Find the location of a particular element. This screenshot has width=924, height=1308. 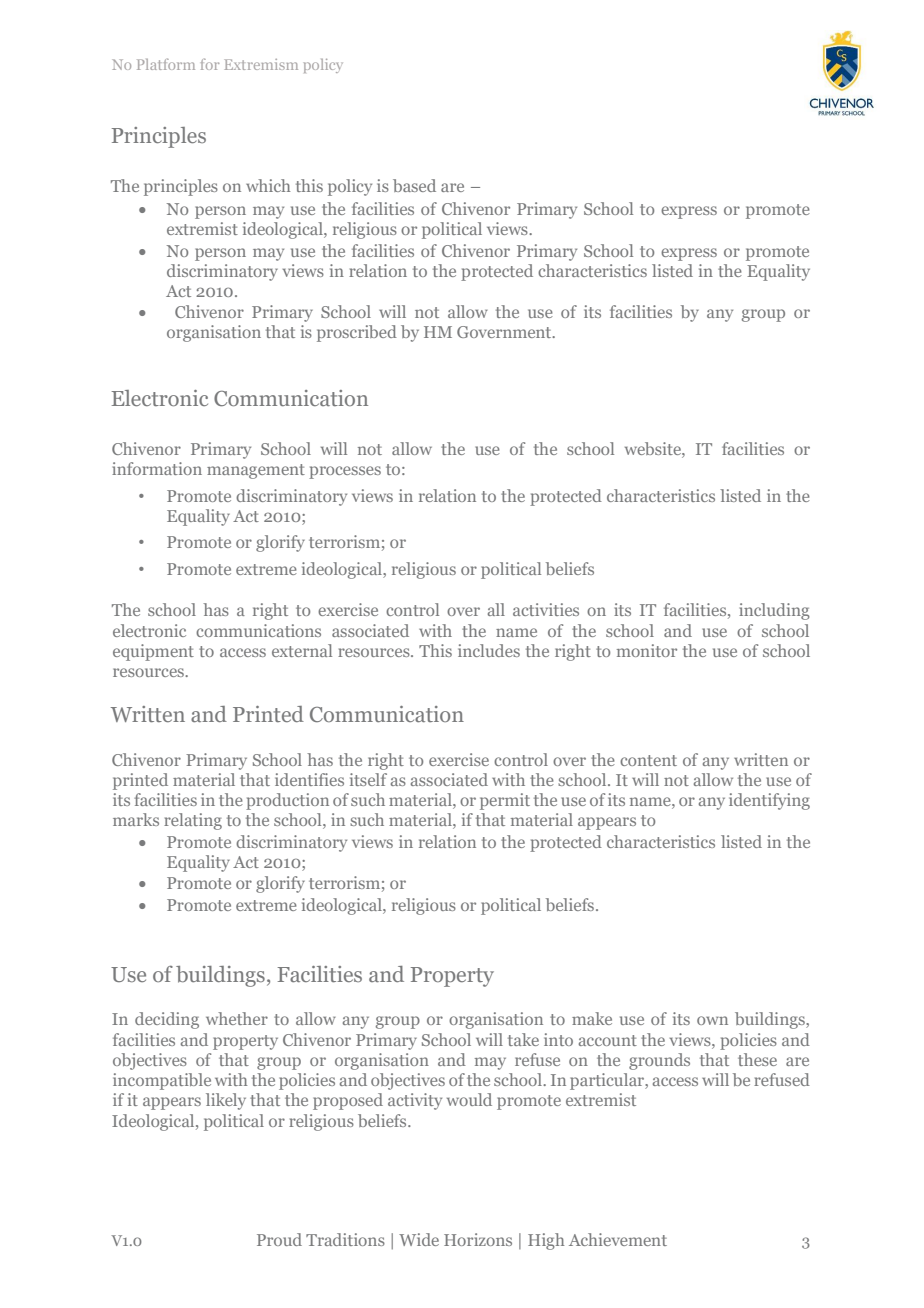

take is located at coordinates (523, 1039).
